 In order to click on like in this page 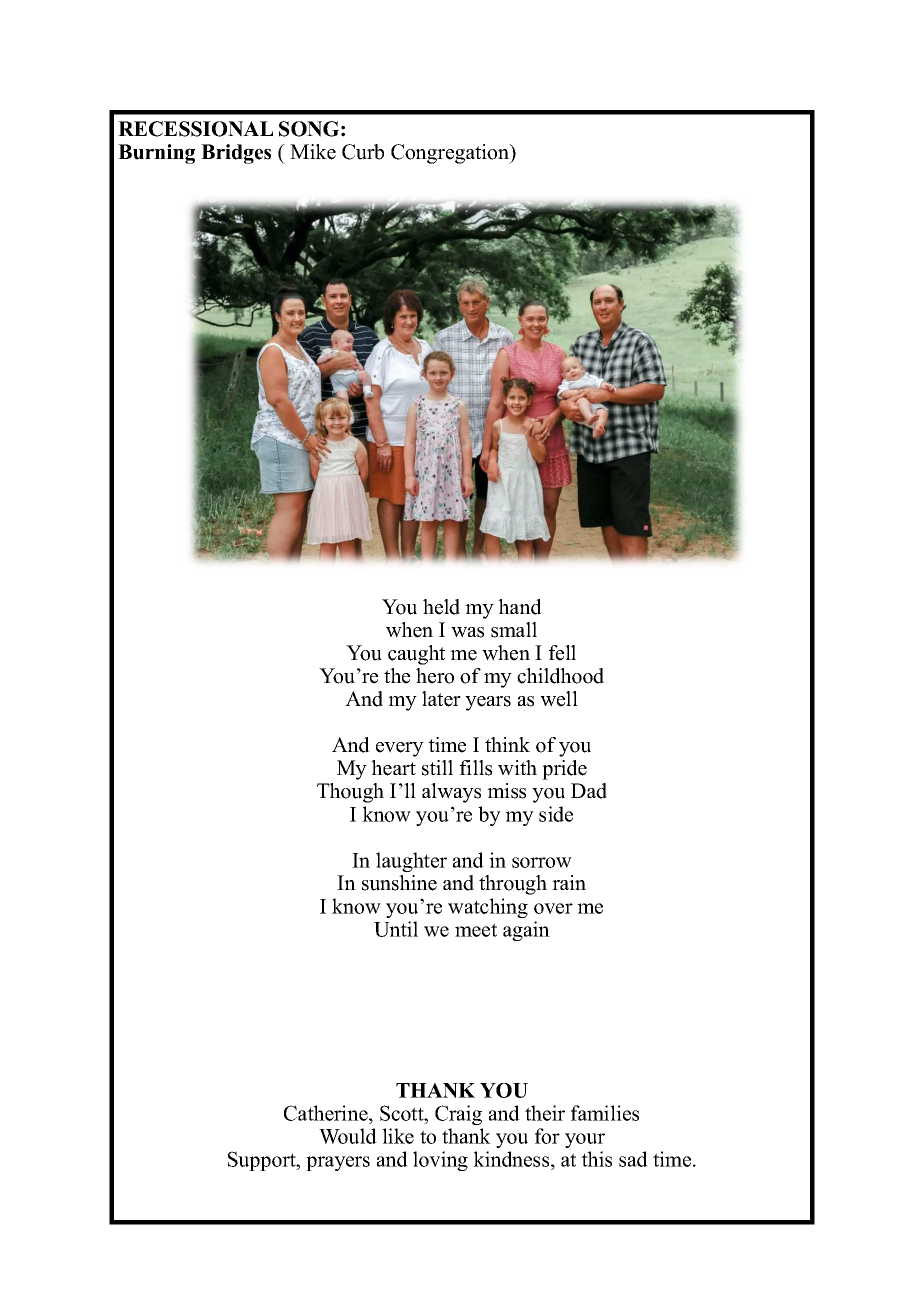, I will do `click(398, 1136)`.
